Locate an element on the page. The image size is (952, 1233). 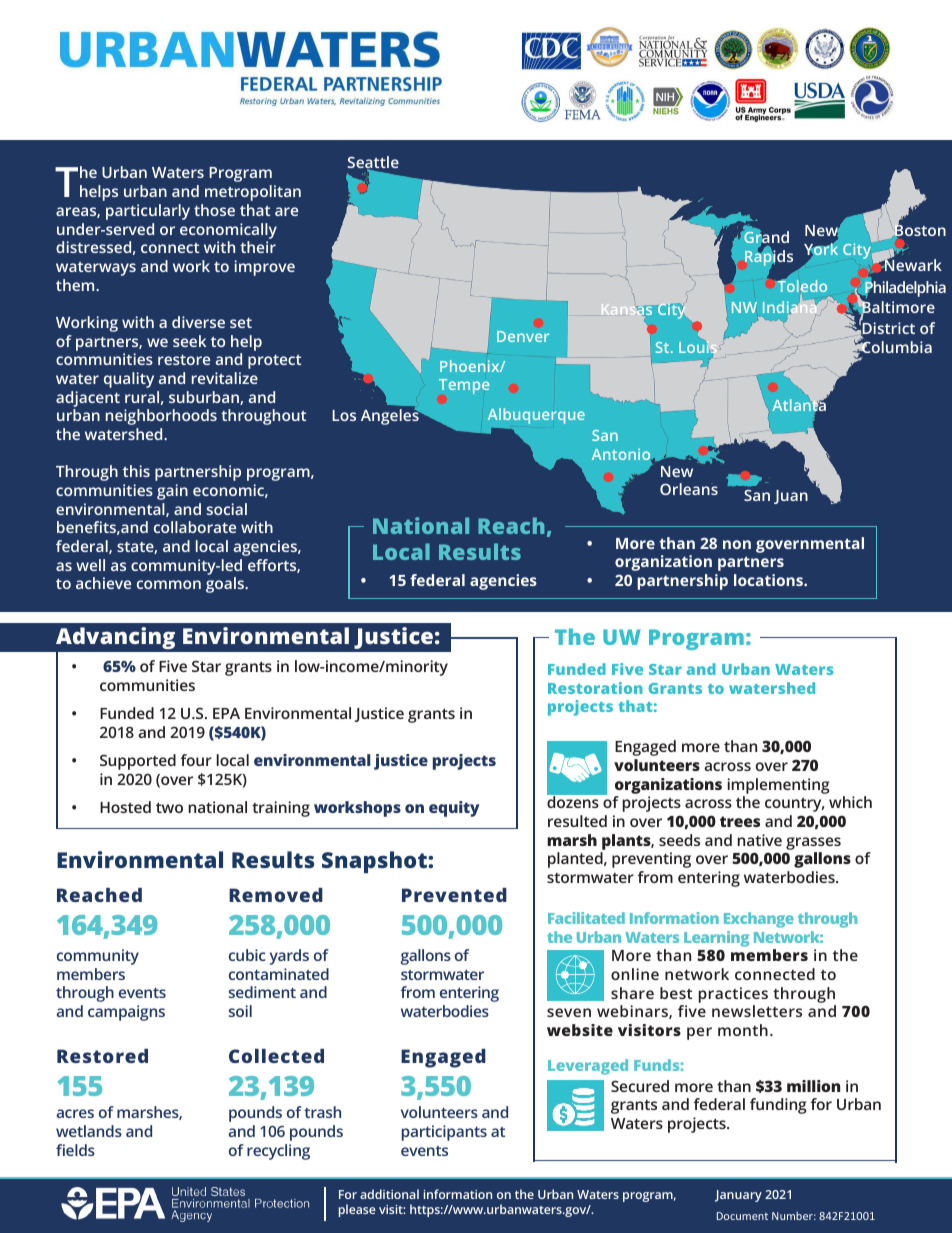
fields is located at coordinates (75, 1150).
